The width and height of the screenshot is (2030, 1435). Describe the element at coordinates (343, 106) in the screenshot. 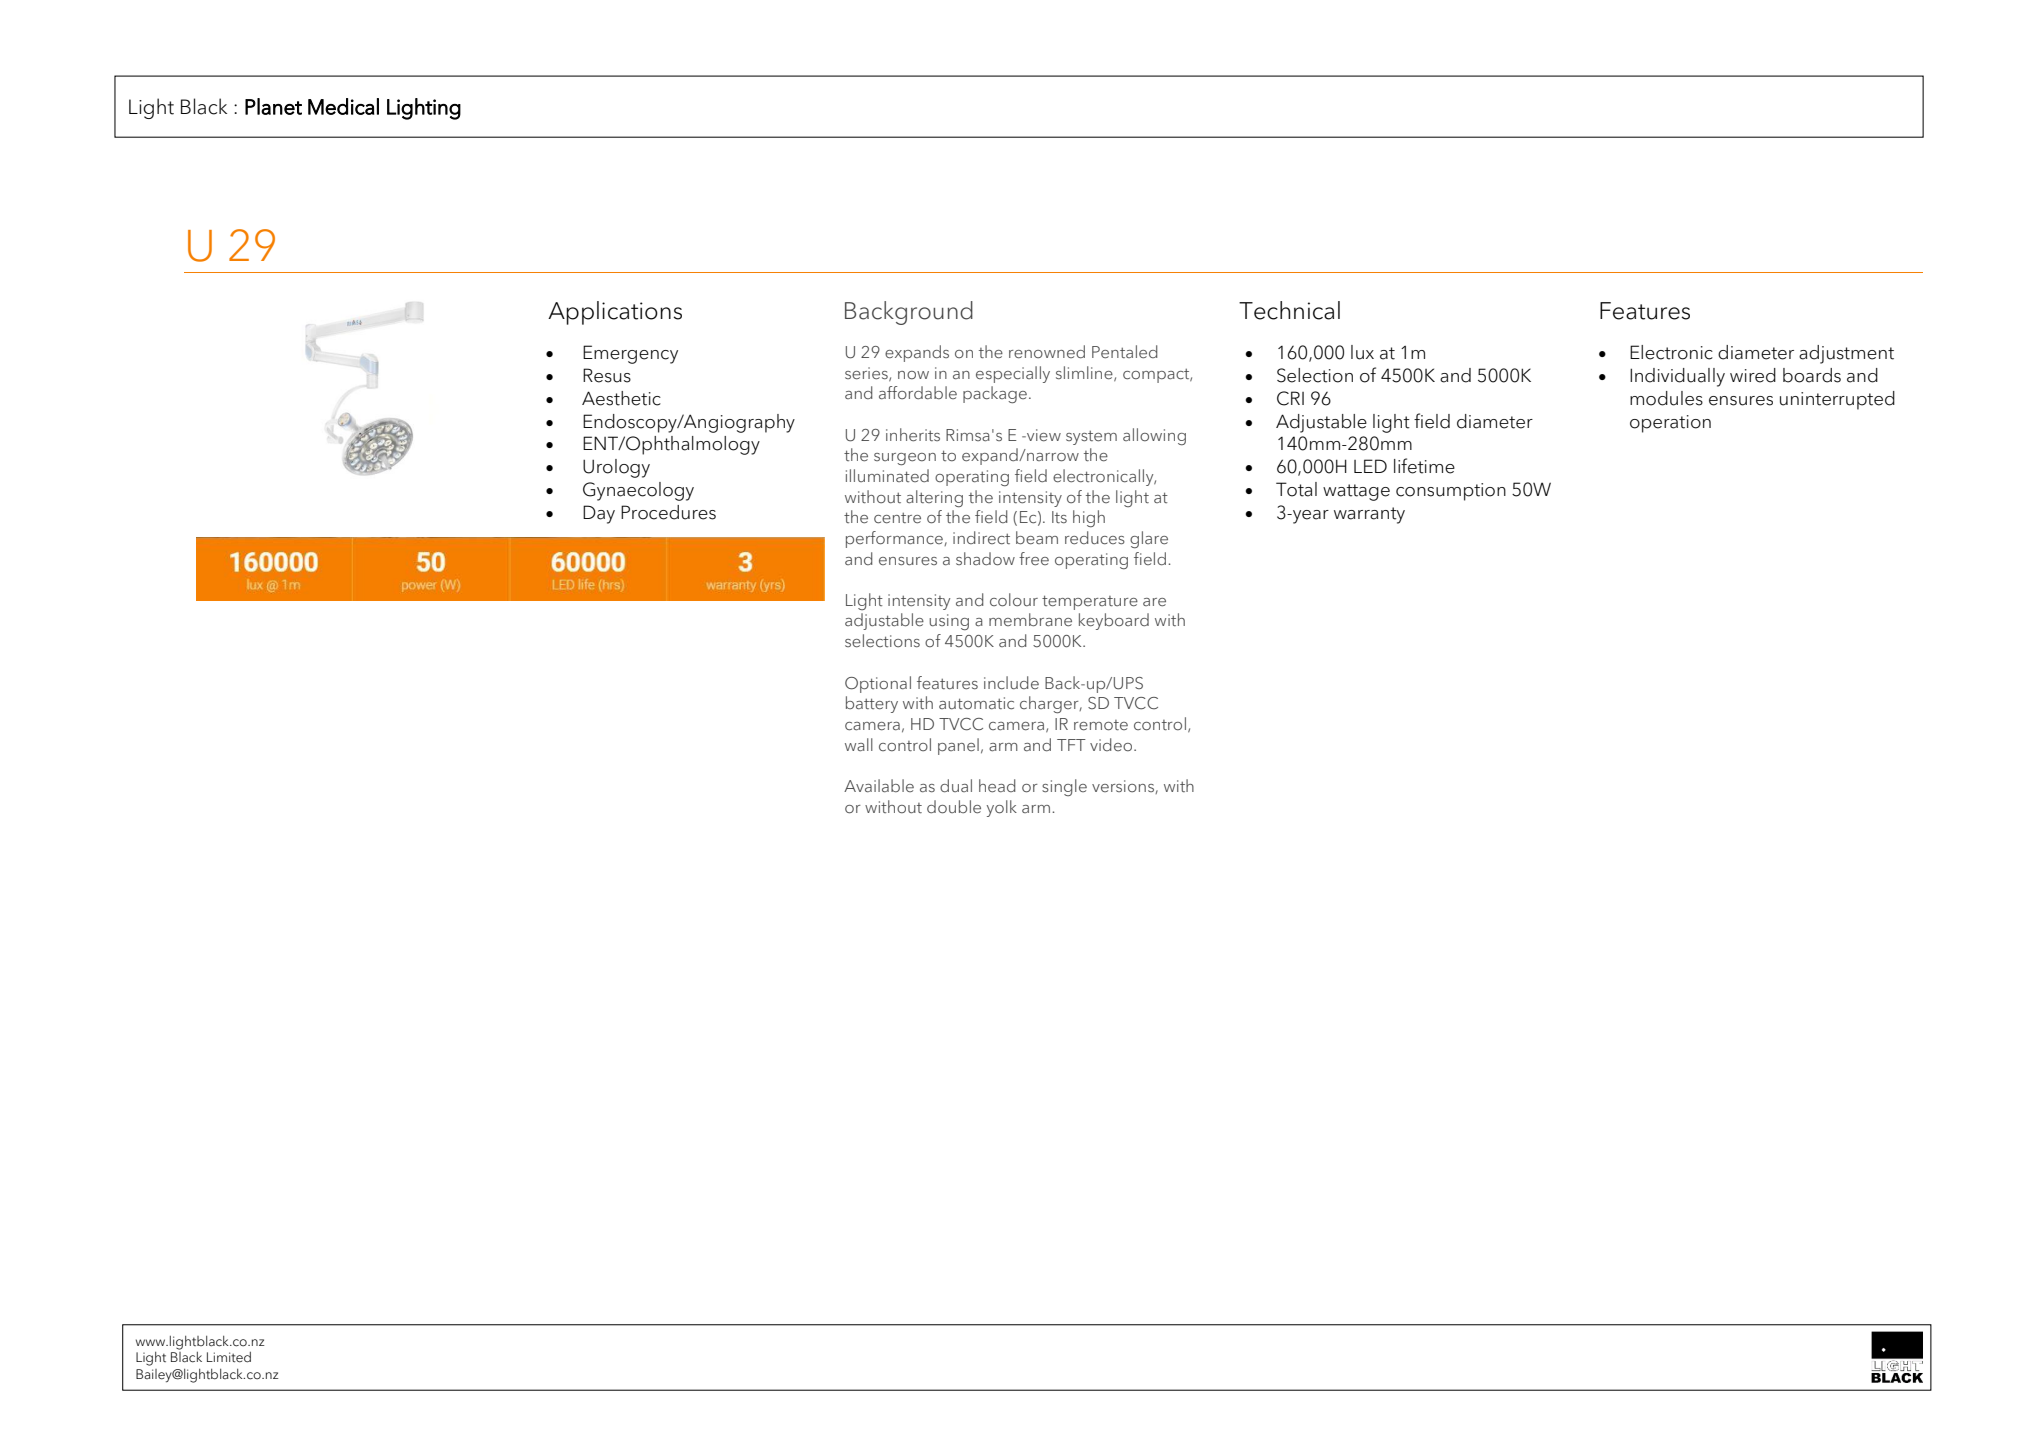

I see `Medical` at that location.
